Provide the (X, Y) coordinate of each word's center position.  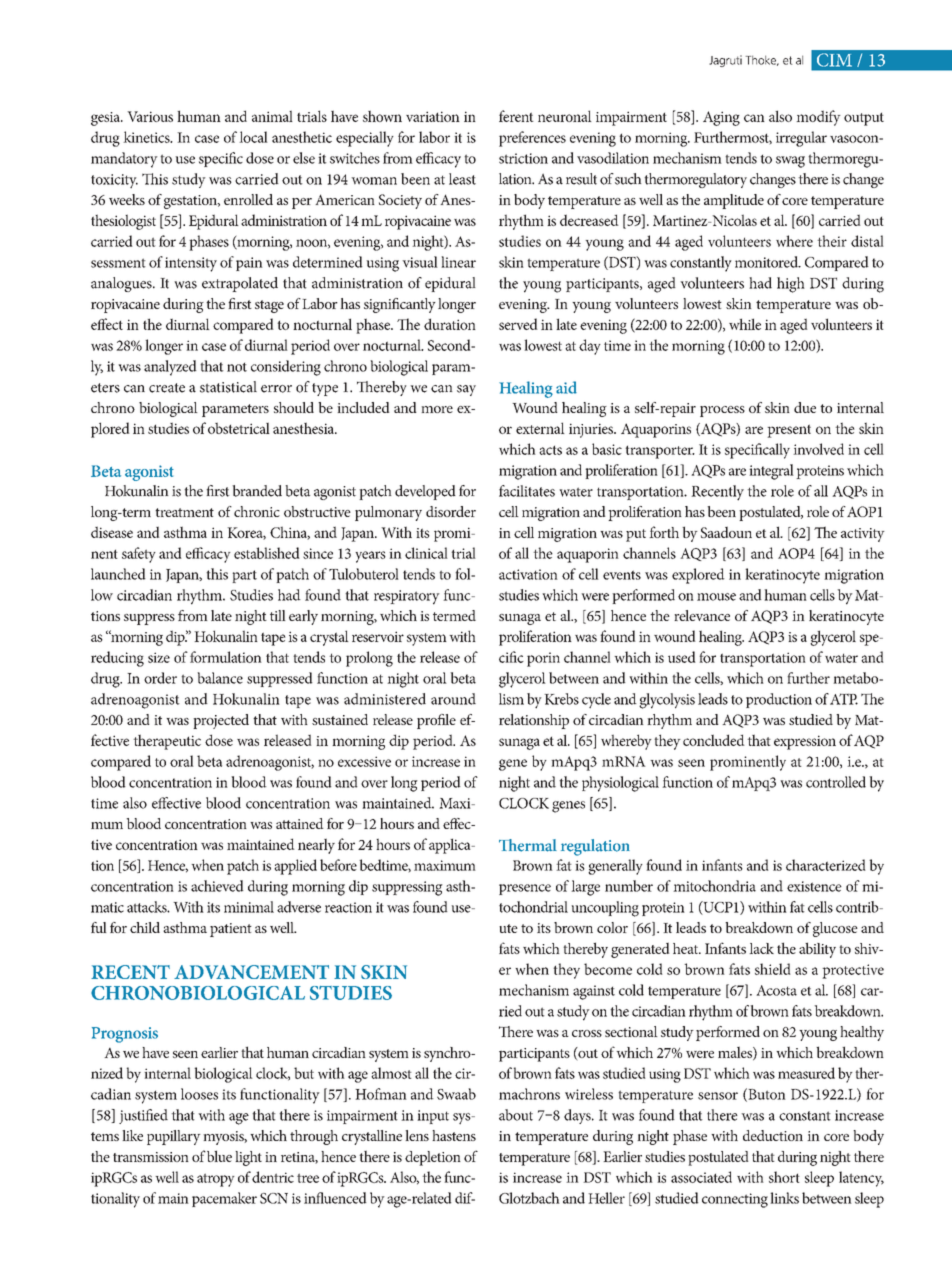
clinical (426, 553)
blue (219, 1156)
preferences (532, 139)
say (466, 390)
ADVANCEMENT (251, 972)
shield (773, 969)
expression (805, 742)
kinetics (147, 137)
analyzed (170, 368)
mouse (716, 597)
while (745, 324)
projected (221, 721)
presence (525, 889)
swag (790, 162)
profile (436, 721)
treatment (184, 512)
